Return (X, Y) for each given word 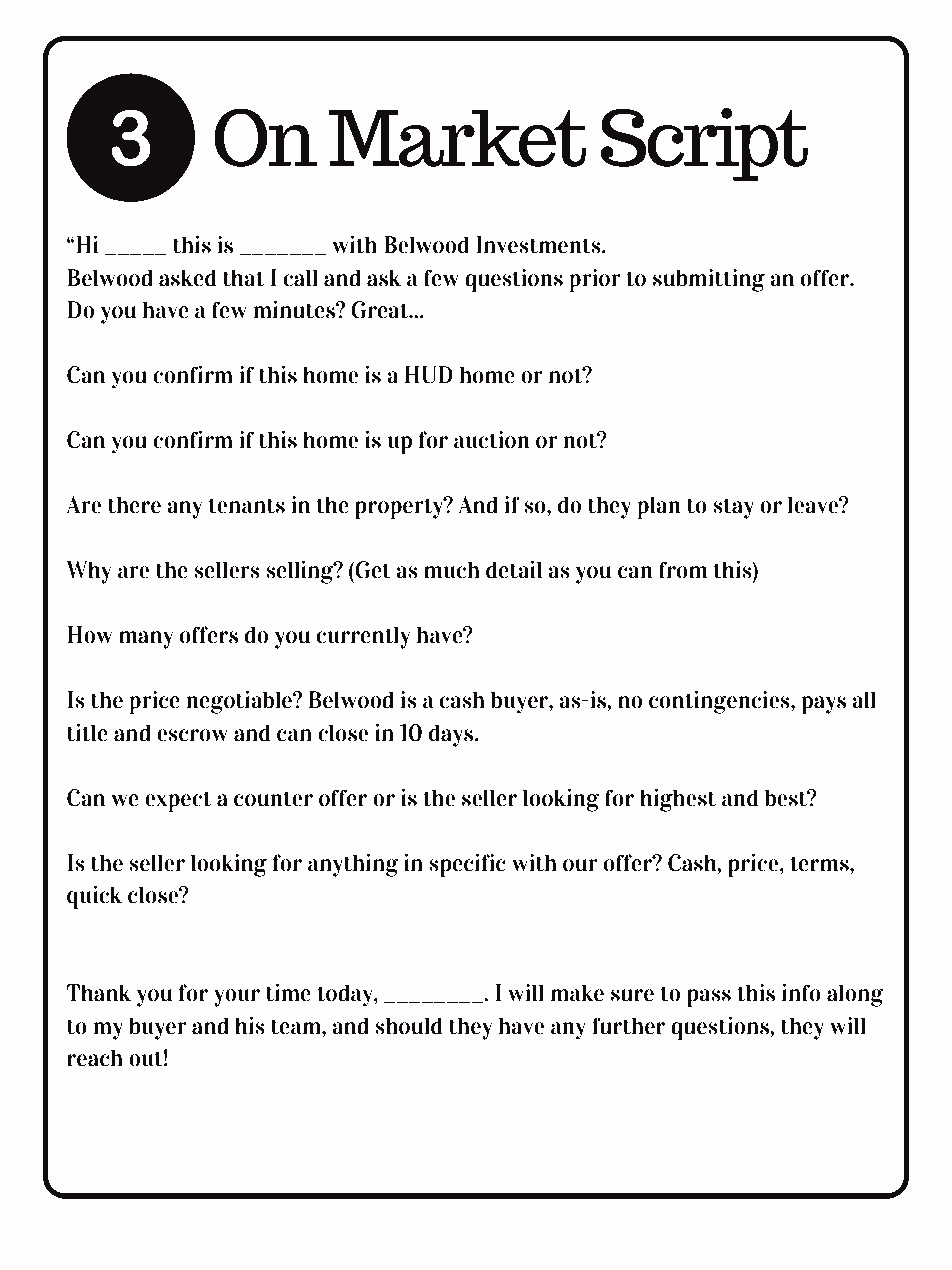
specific (467, 865)
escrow (192, 735)
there (134, 505)
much (452, 570)
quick (94, 897)
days (452, 735)
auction (492, 440)
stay (734, 509)
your (236, 998)
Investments (539, 245)
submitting (709, 280)
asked (187, 278)
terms (820, 864)
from (683, 570)
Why (89, 572)
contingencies (720, 702)
